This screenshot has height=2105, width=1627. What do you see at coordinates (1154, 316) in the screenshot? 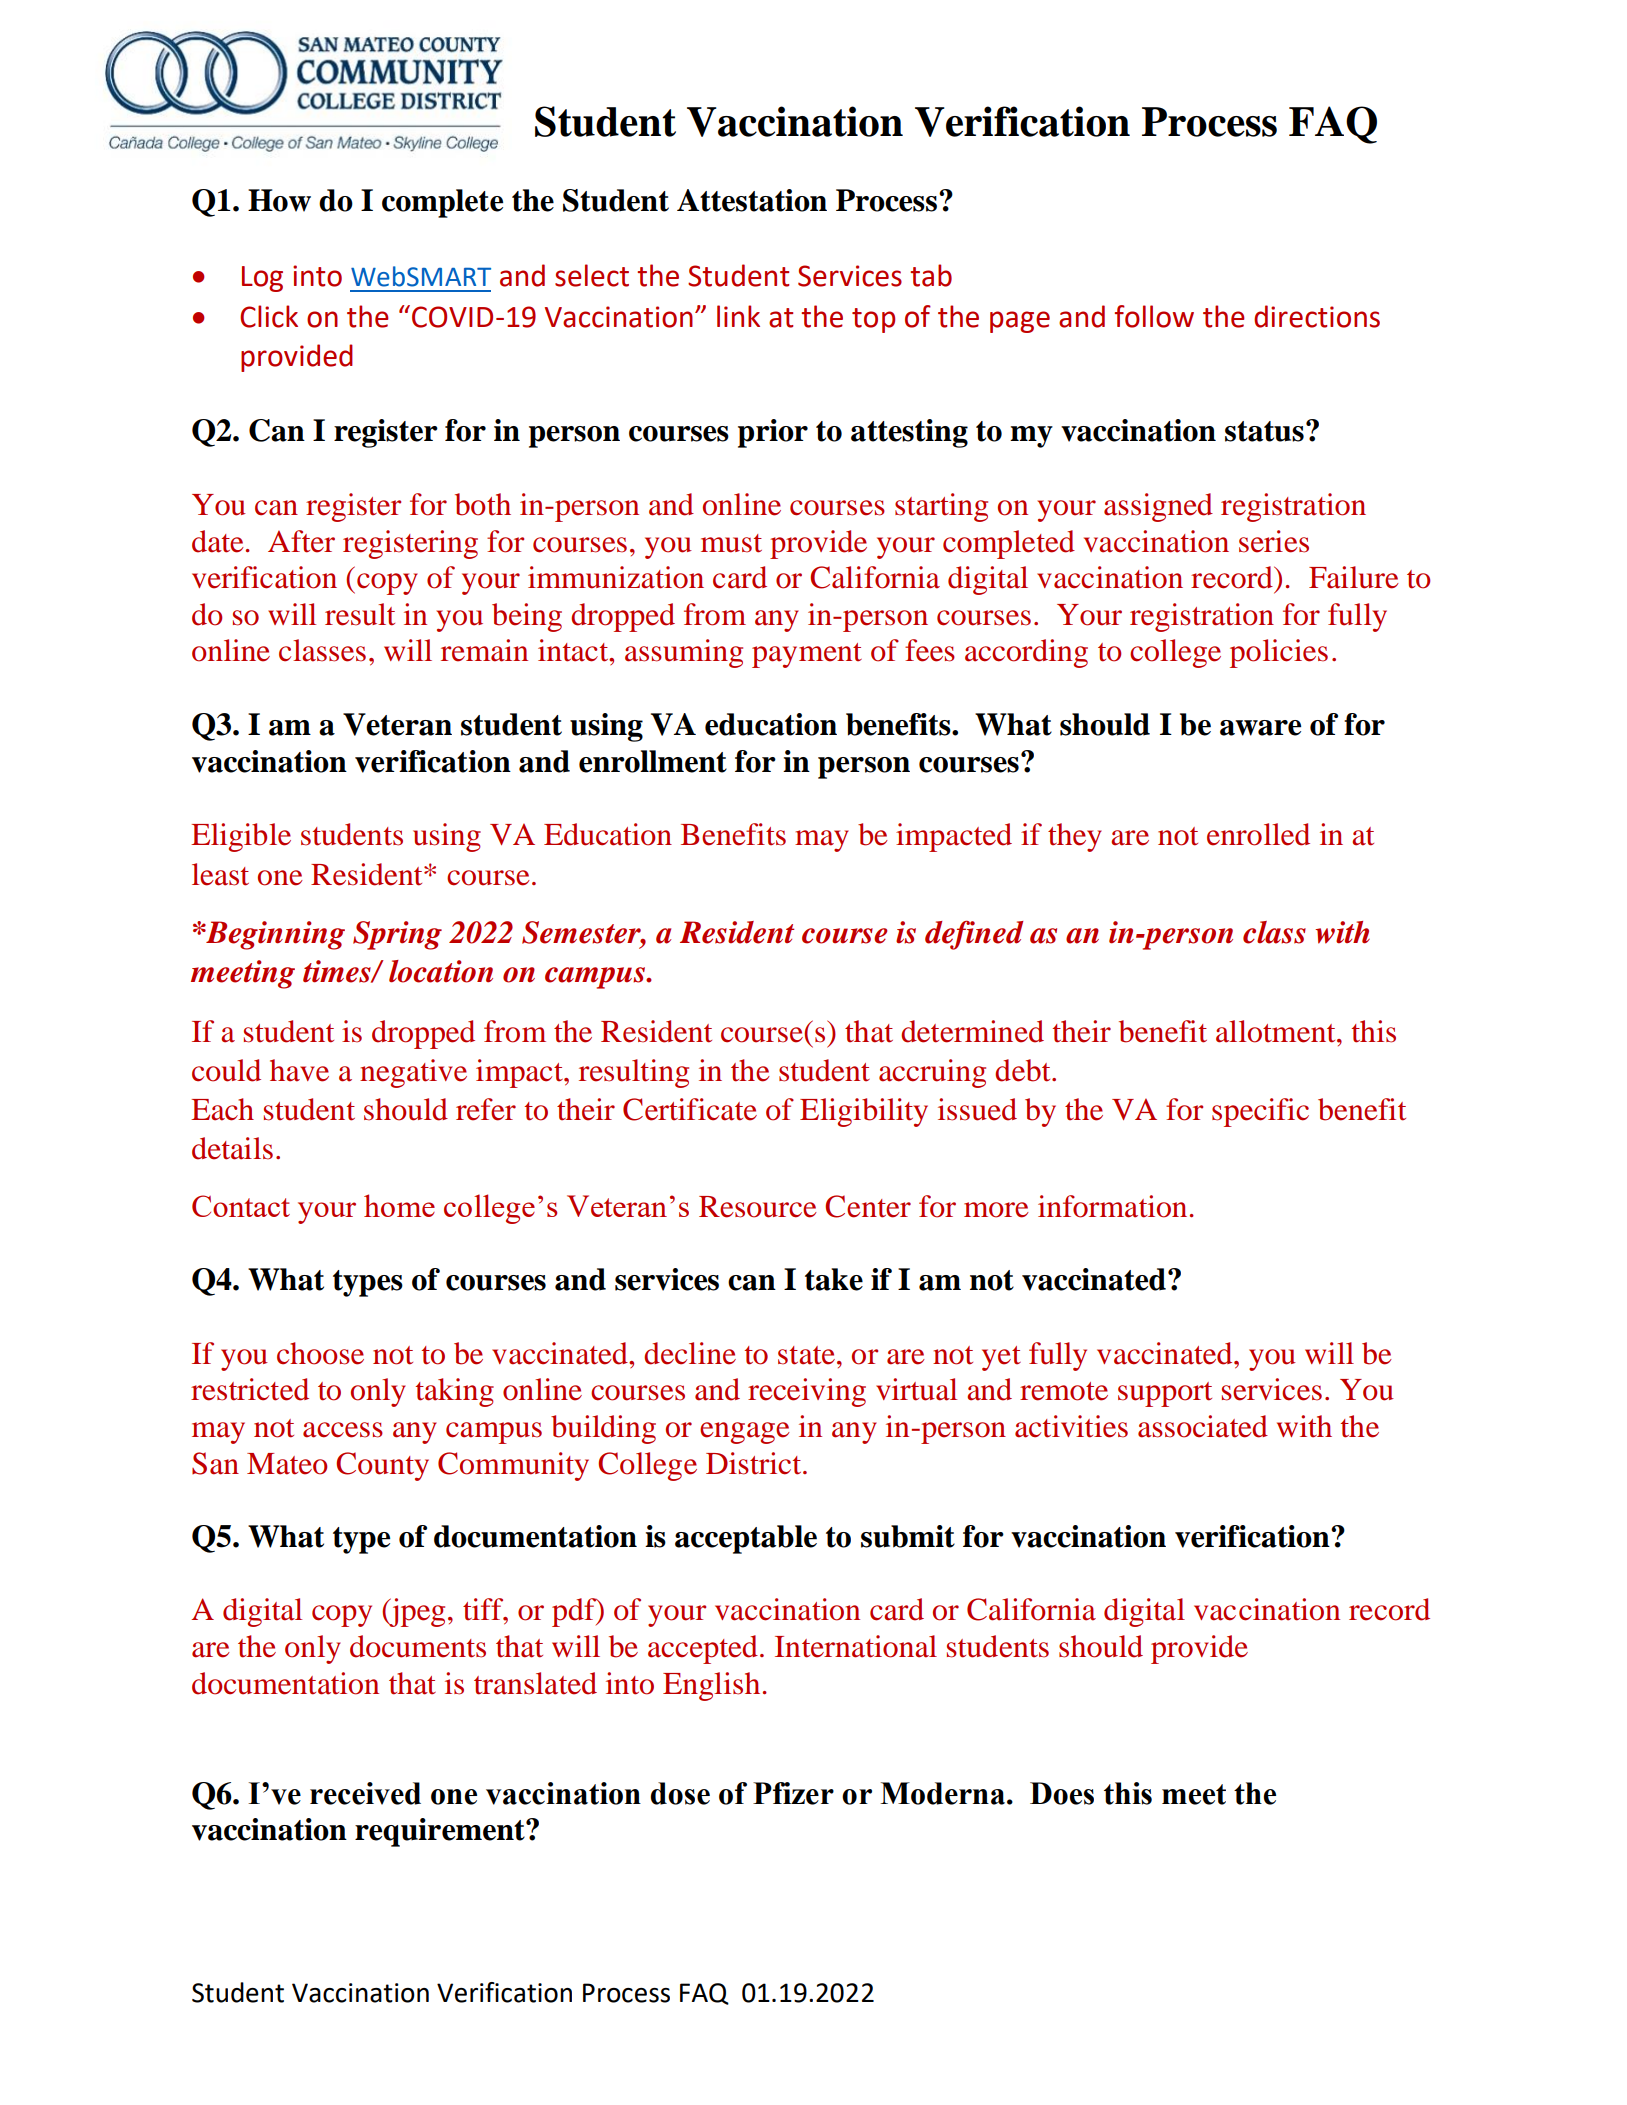
I see `follow` at bounding box center [1154, 316].
